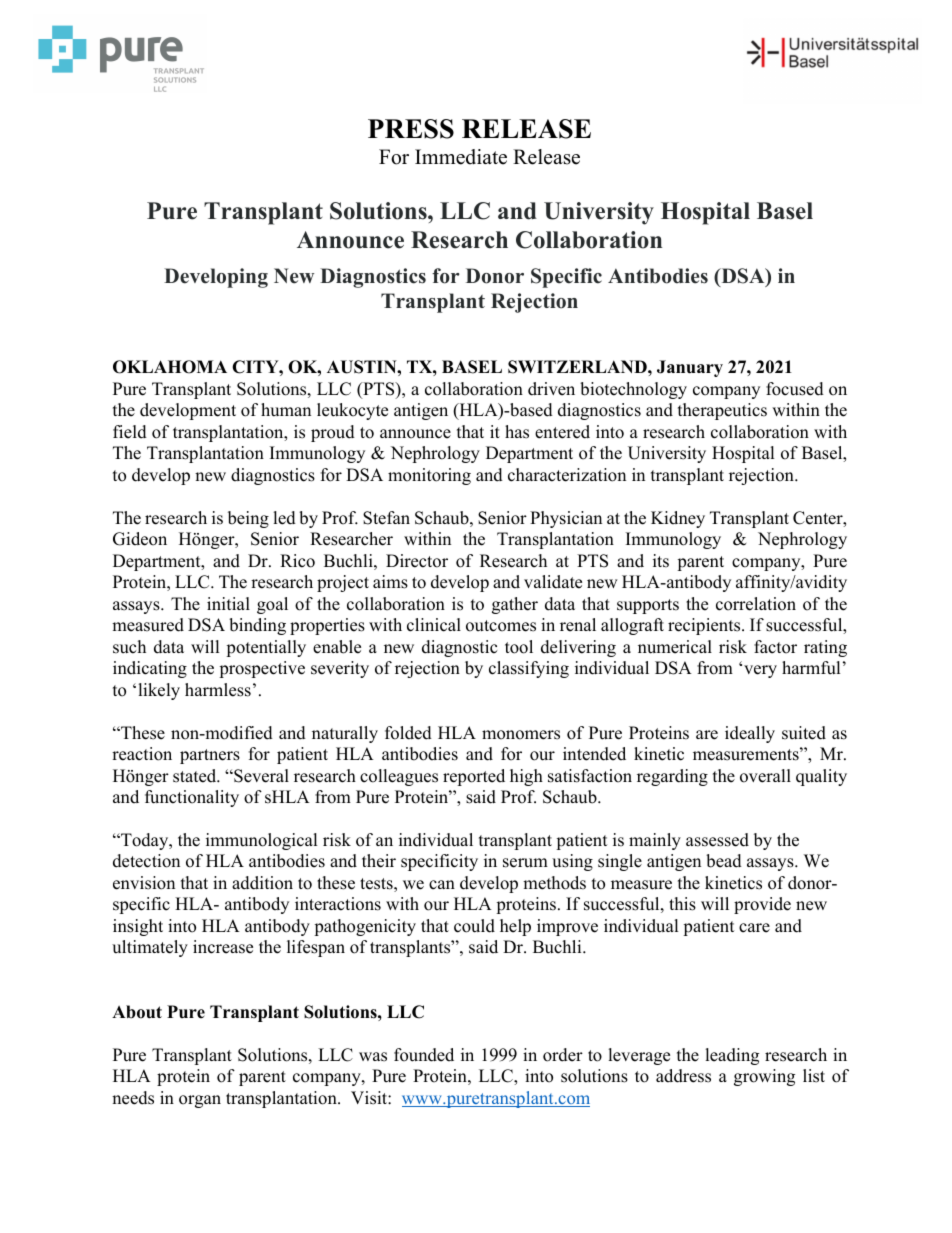  What do you see at coordinates (411, 129) in the screenshot?
I see `PRESS` at bounding box center [411, 129].
